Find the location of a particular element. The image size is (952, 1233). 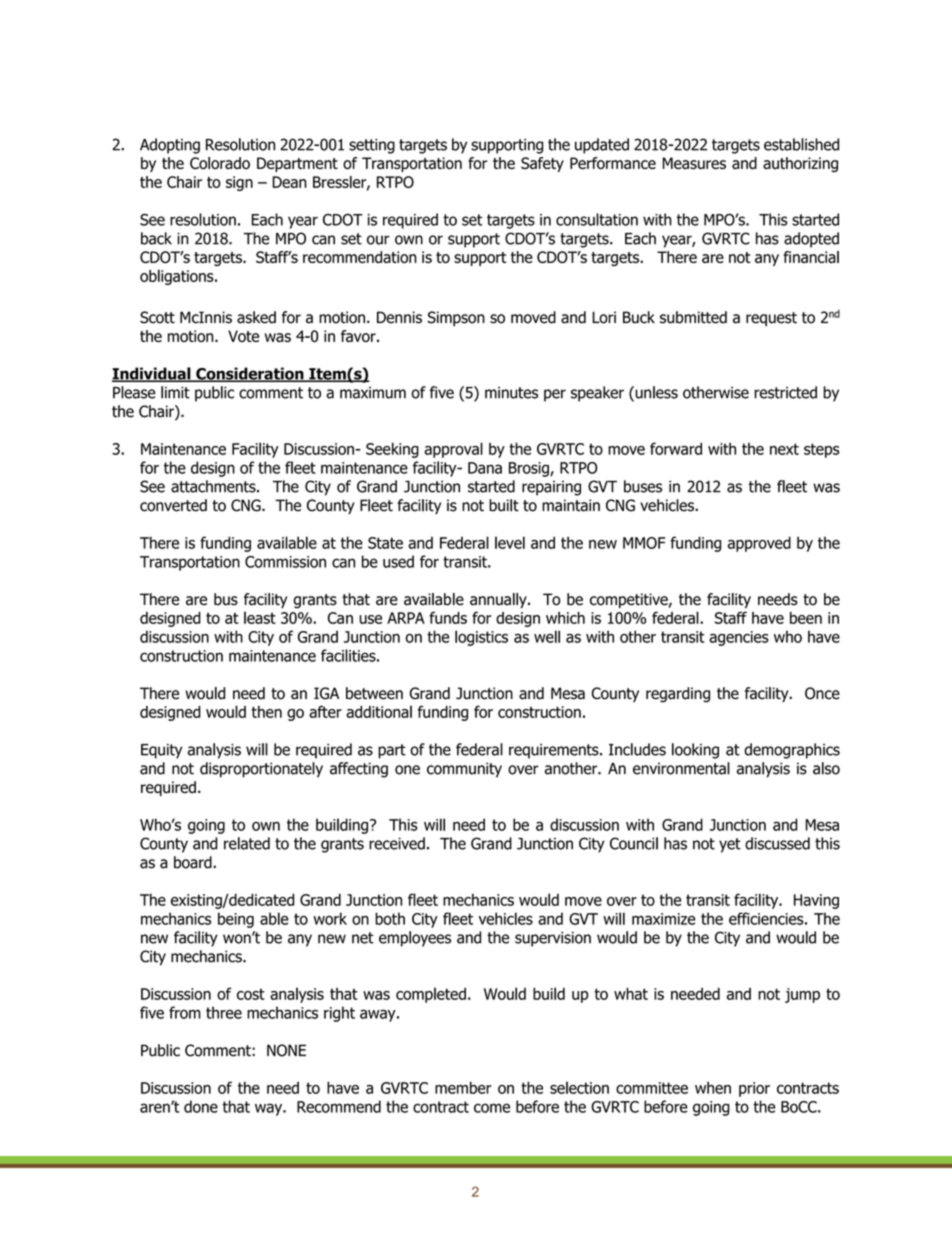

next is located at coordinates (784, 449).
